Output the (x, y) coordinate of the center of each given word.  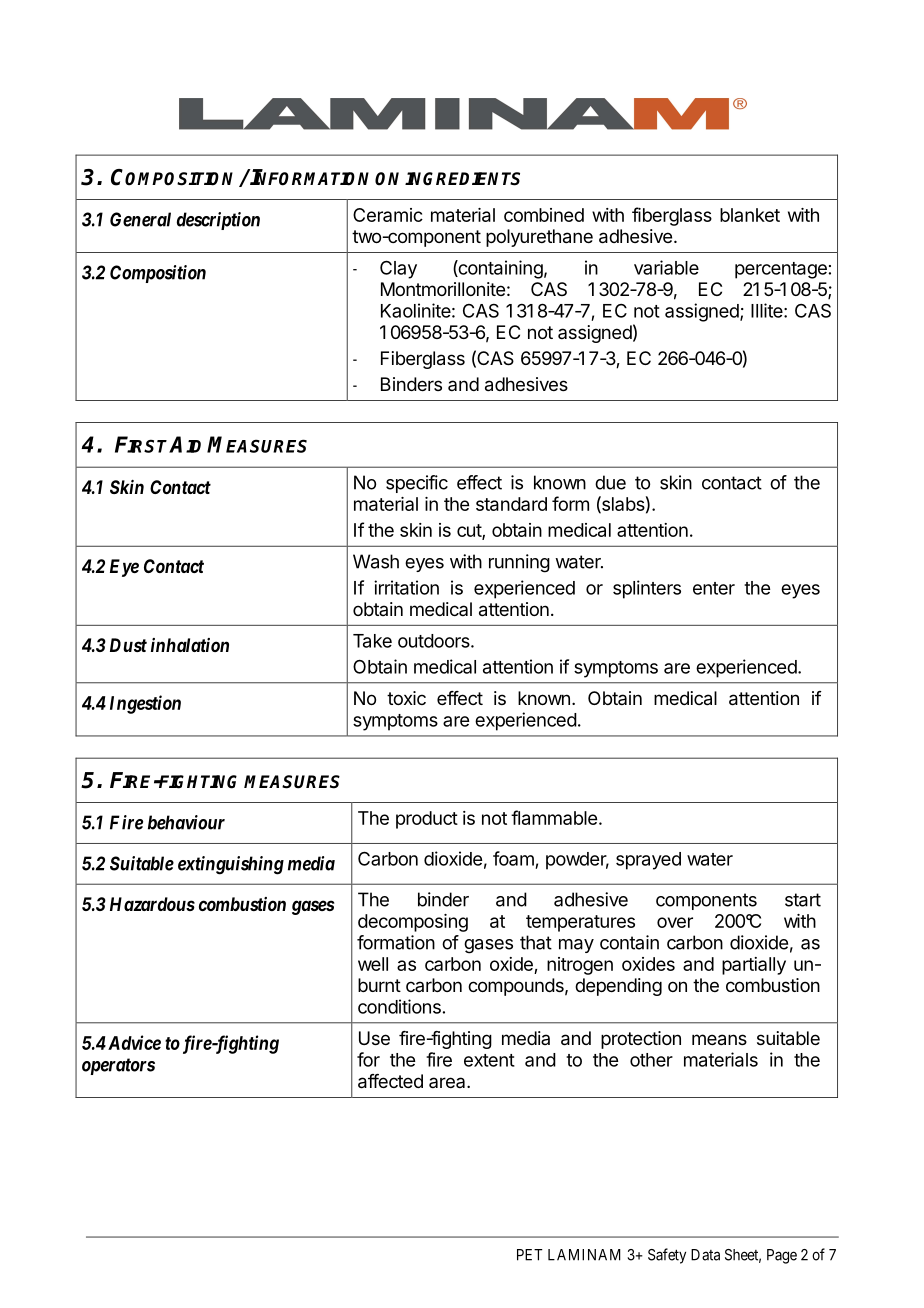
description (218, 221)
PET (530, 1255)
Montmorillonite (443, 289)
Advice (134, 1042)
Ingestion (145, 704)
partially (754, 966)
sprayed (648, 861)
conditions (399, 1006)
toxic (406, 698)
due (610, 482)
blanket (750, 215)
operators (118, 1066)
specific (417, 484)
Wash (376, 561)
